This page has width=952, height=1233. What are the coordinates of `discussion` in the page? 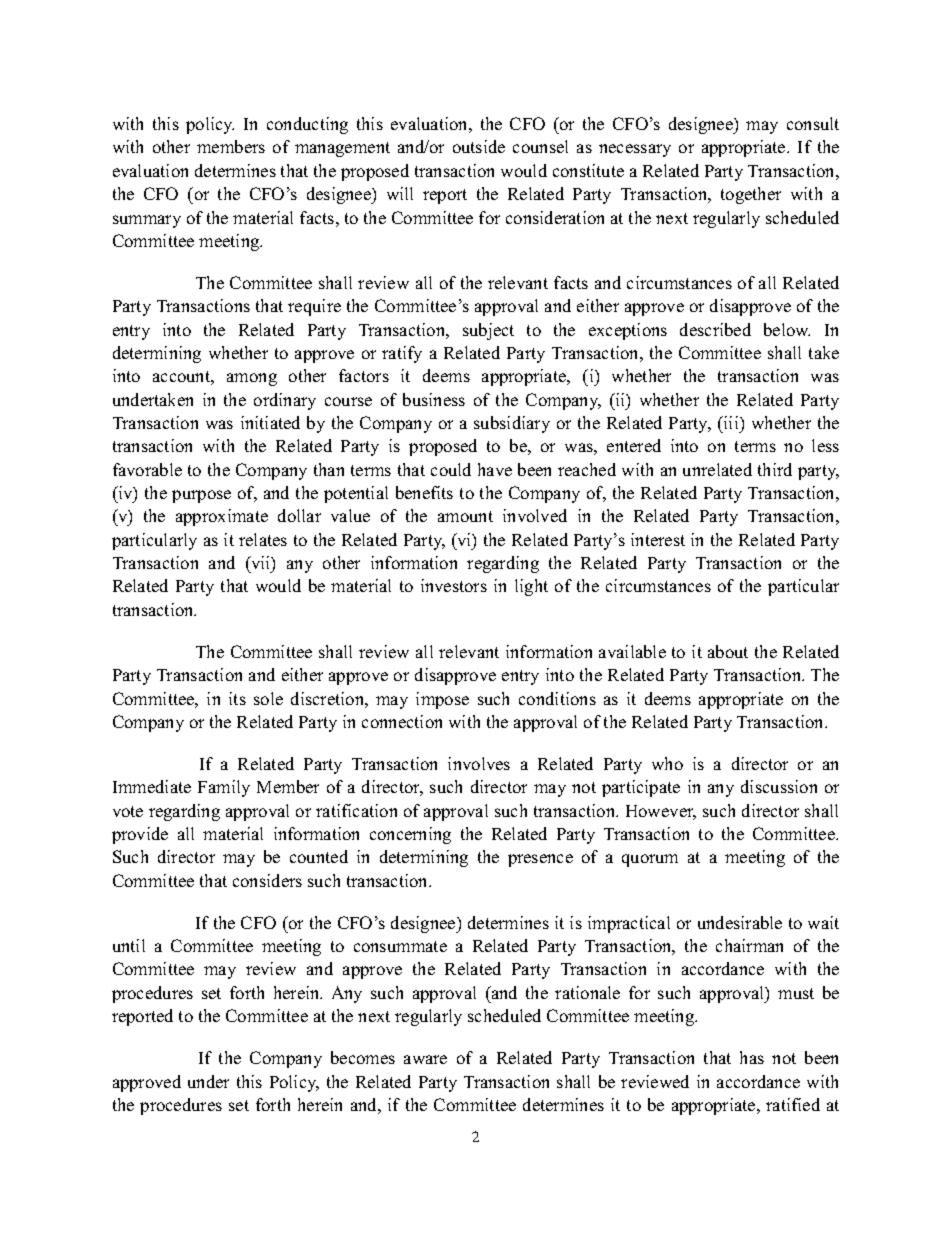 It's located at (779, 786).
